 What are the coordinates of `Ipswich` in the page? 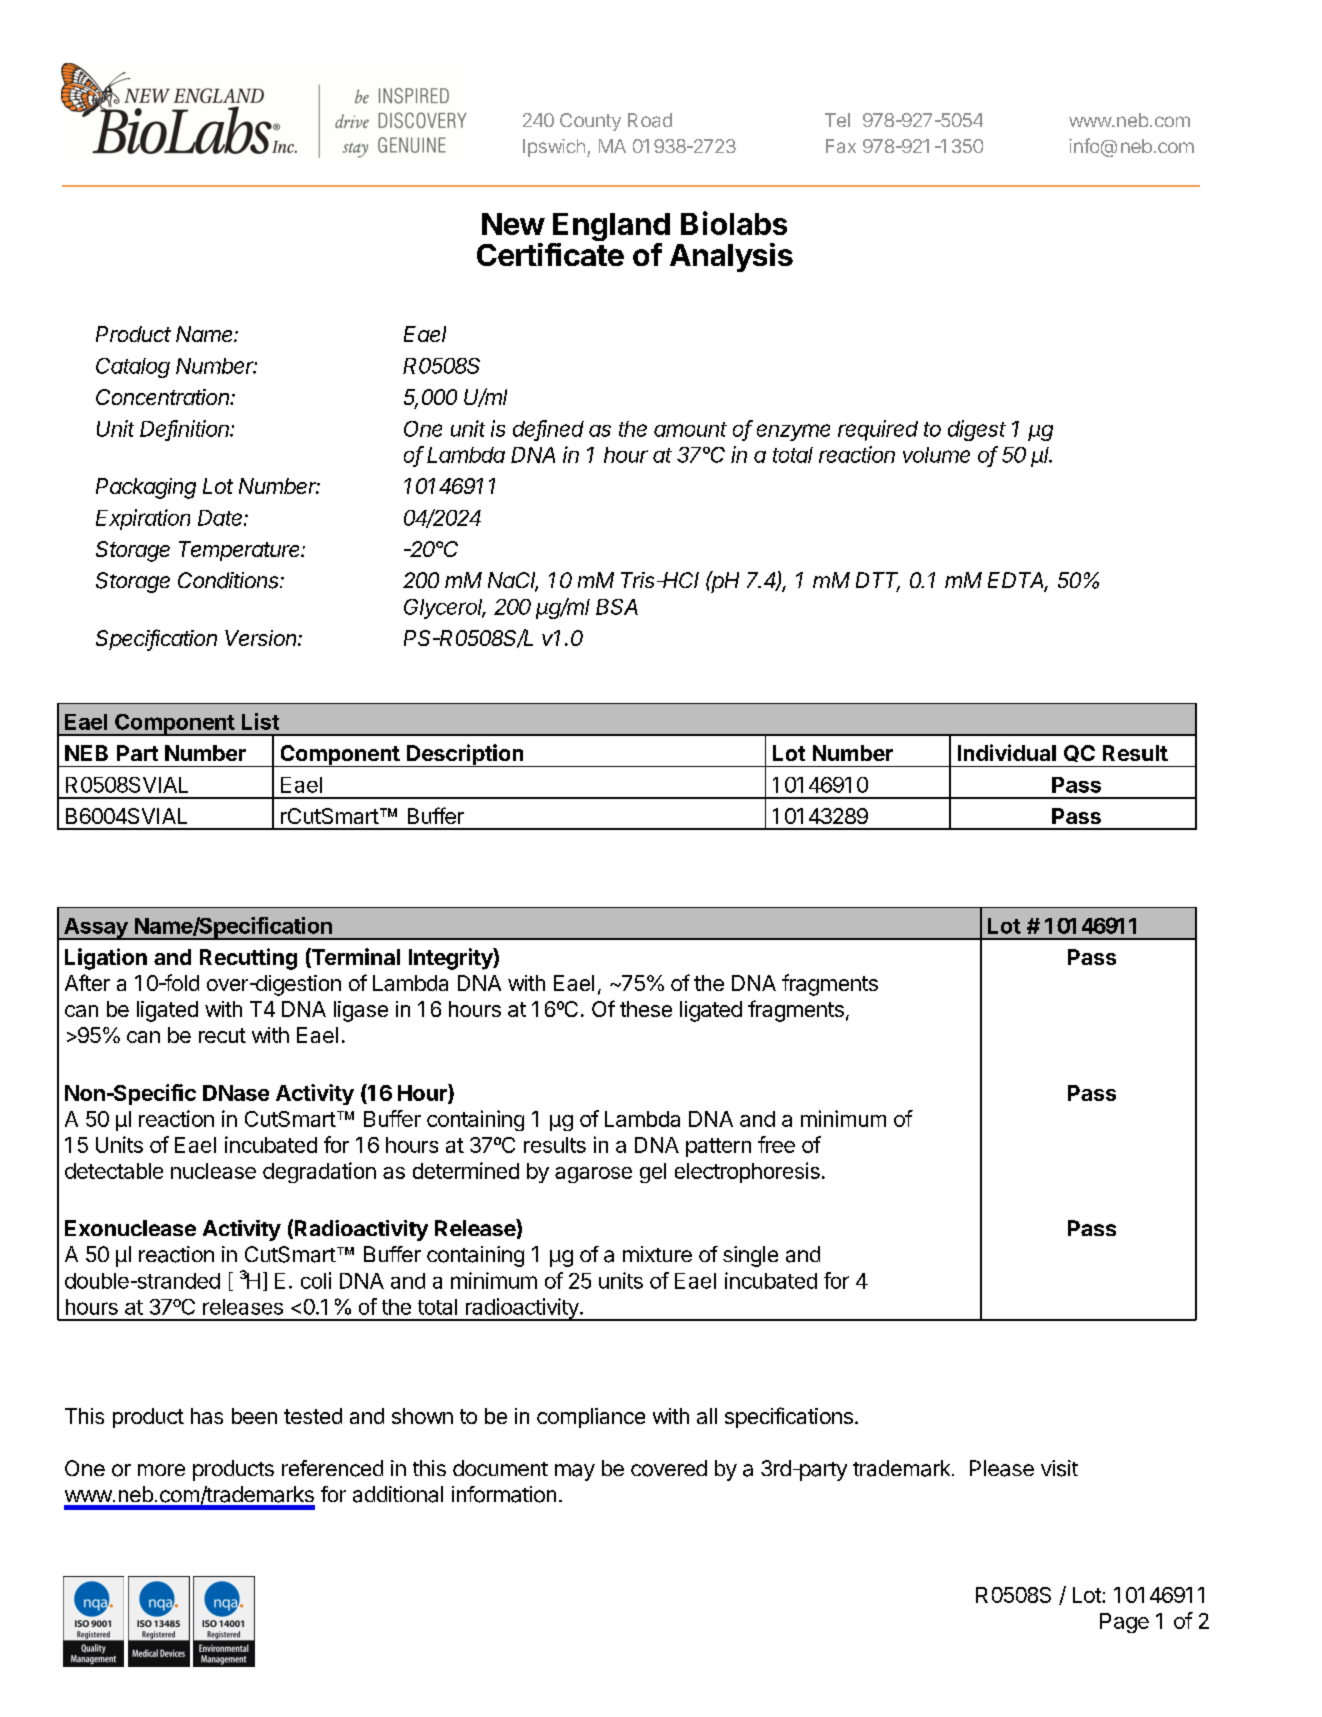 It's located at (554, 148).
